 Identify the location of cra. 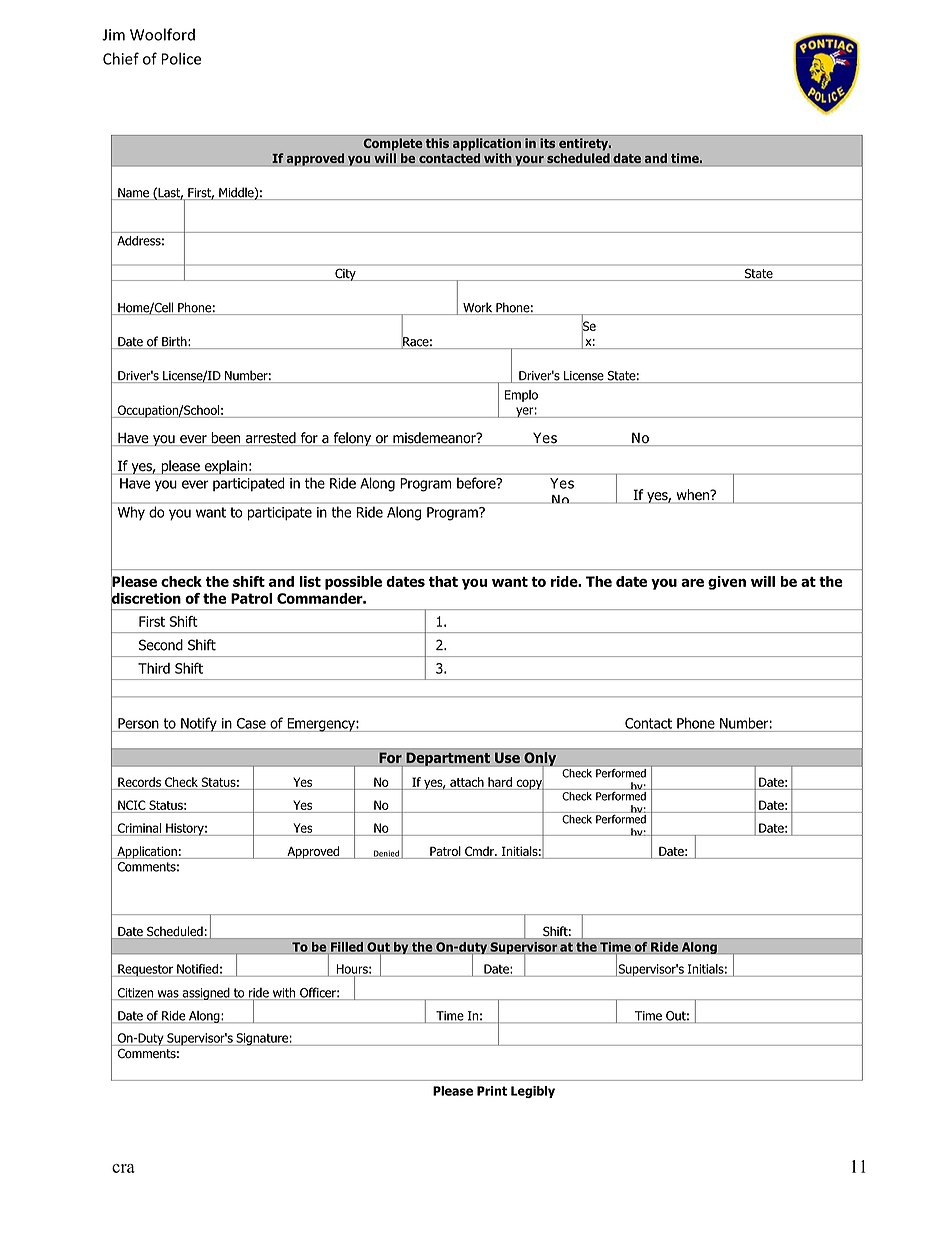
(123, 1168).
